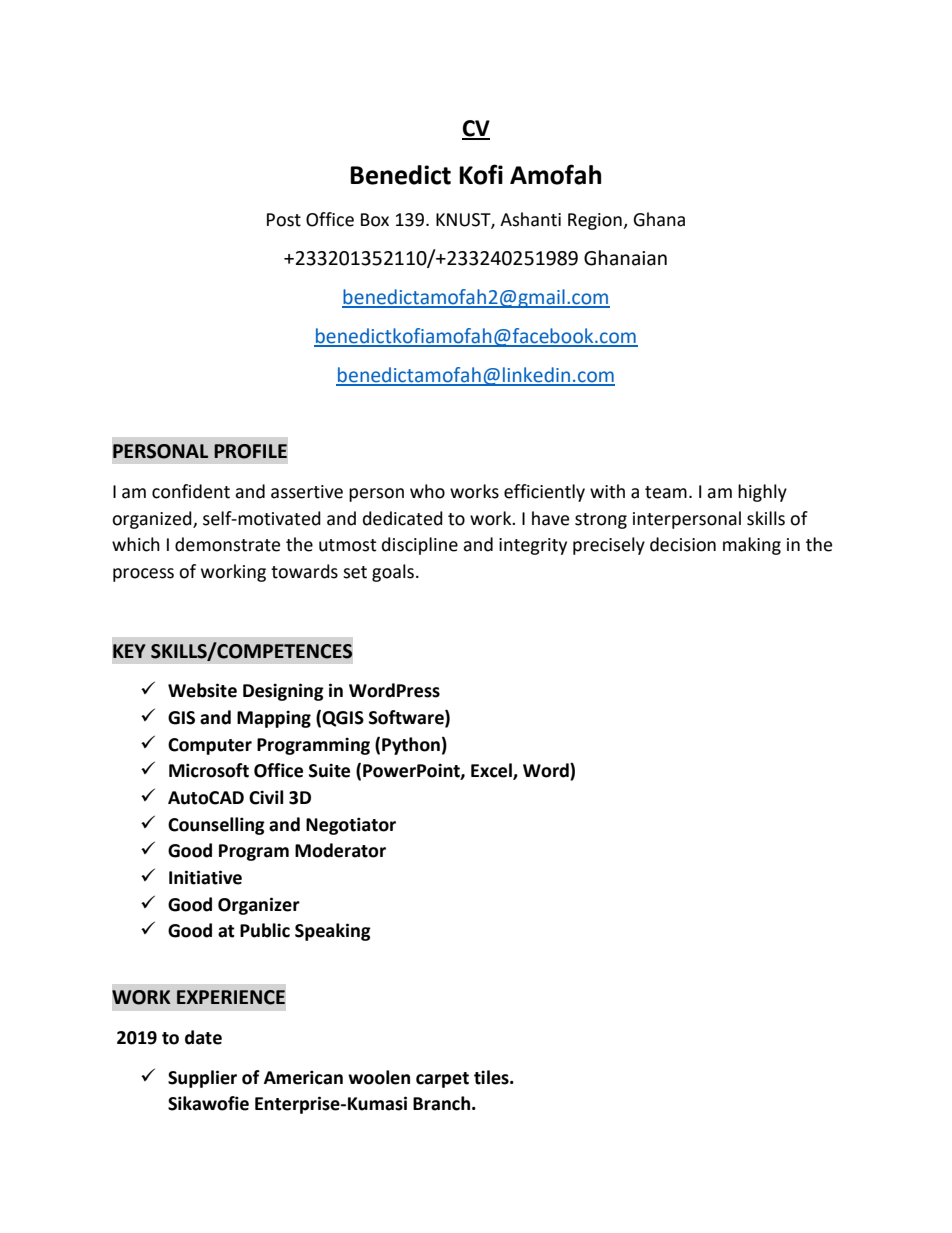 The width and height of the page is (952, 1233). What do you see at coordinates (683, 544) in the page?
I see `decision` at bounding box center [683, 544].
